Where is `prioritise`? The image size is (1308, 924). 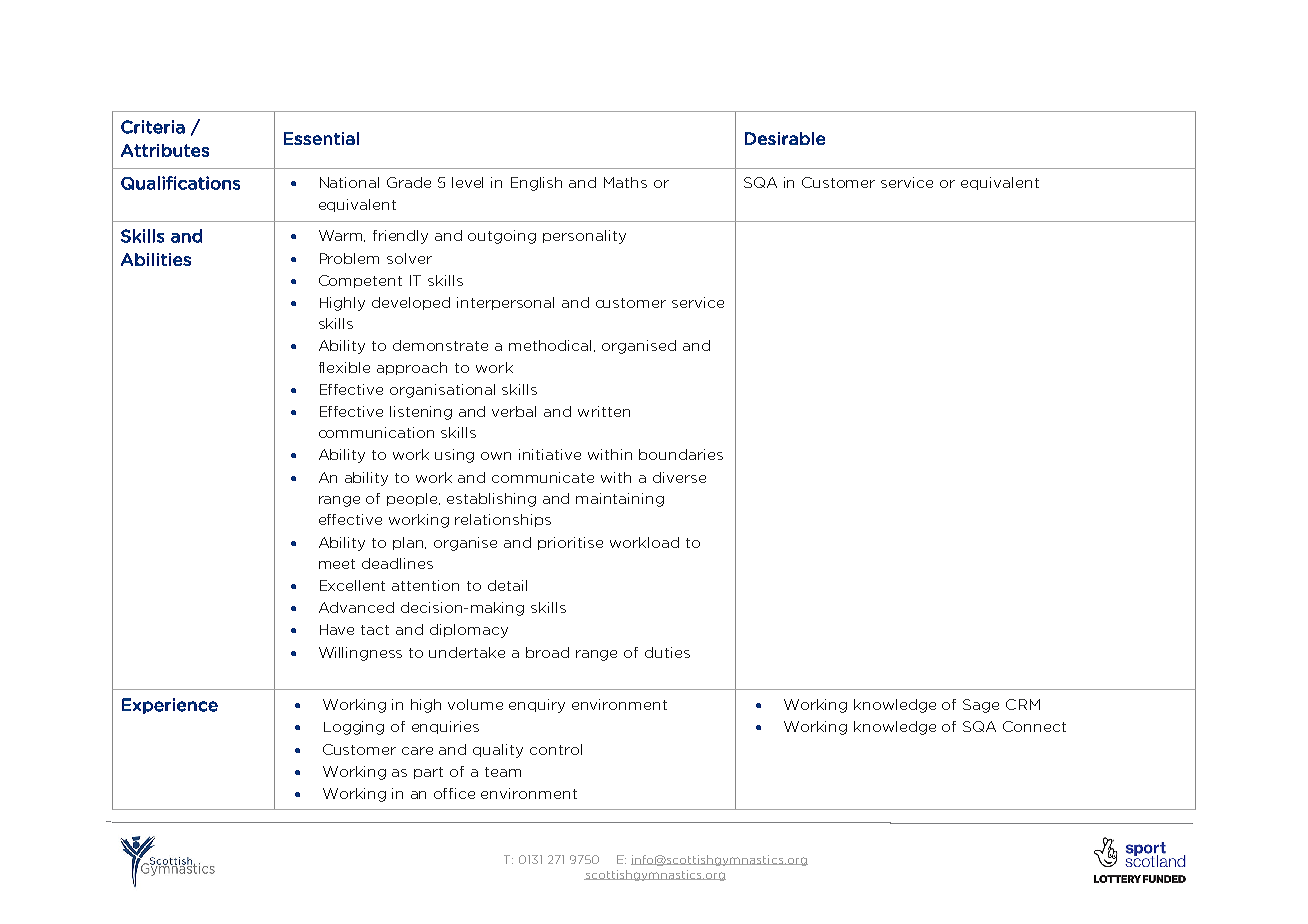
prioritise is located at coordinates (570, 543).
